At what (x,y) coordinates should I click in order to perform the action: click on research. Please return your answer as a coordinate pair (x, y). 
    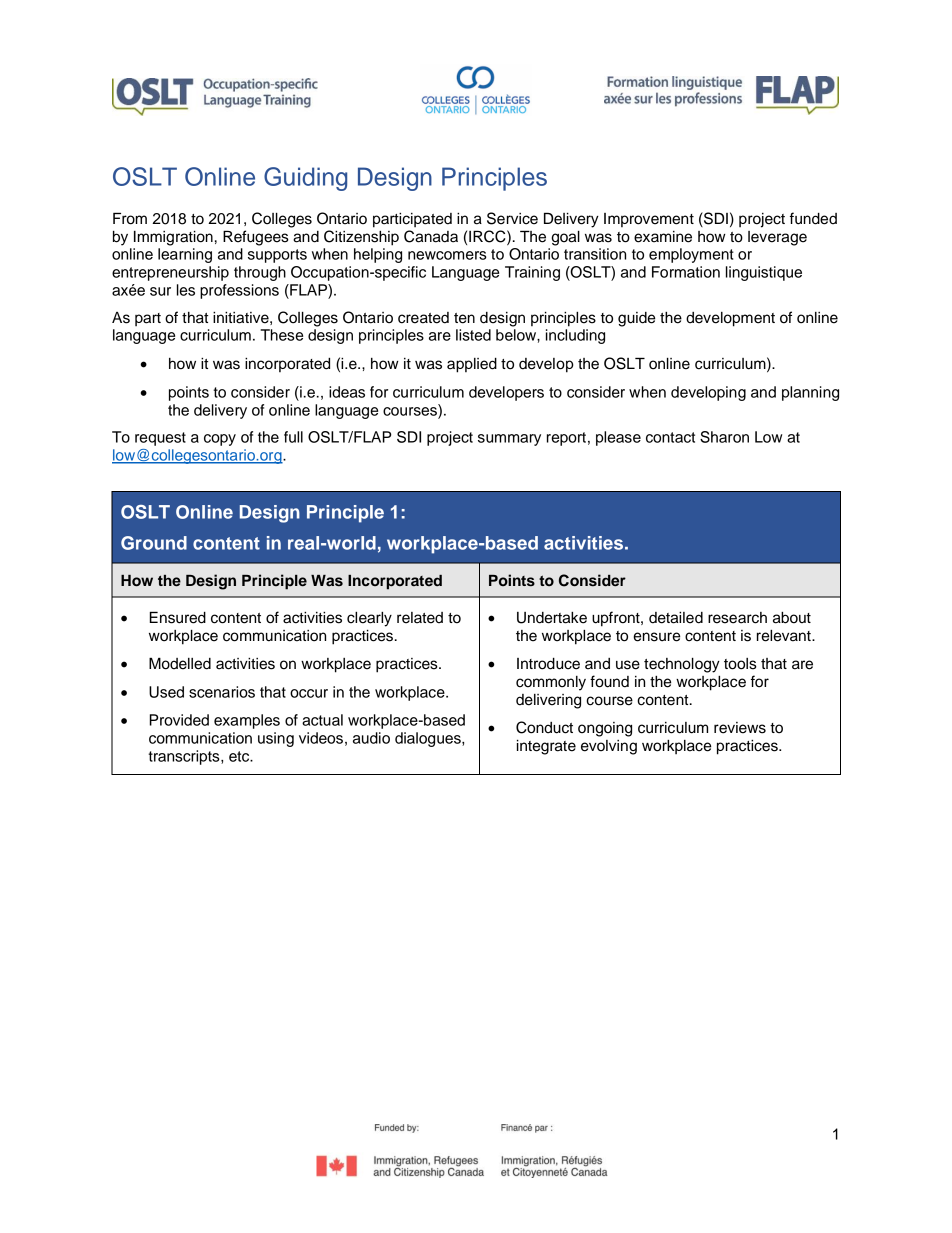
    Looking at the image, I should click on (737, 618).
